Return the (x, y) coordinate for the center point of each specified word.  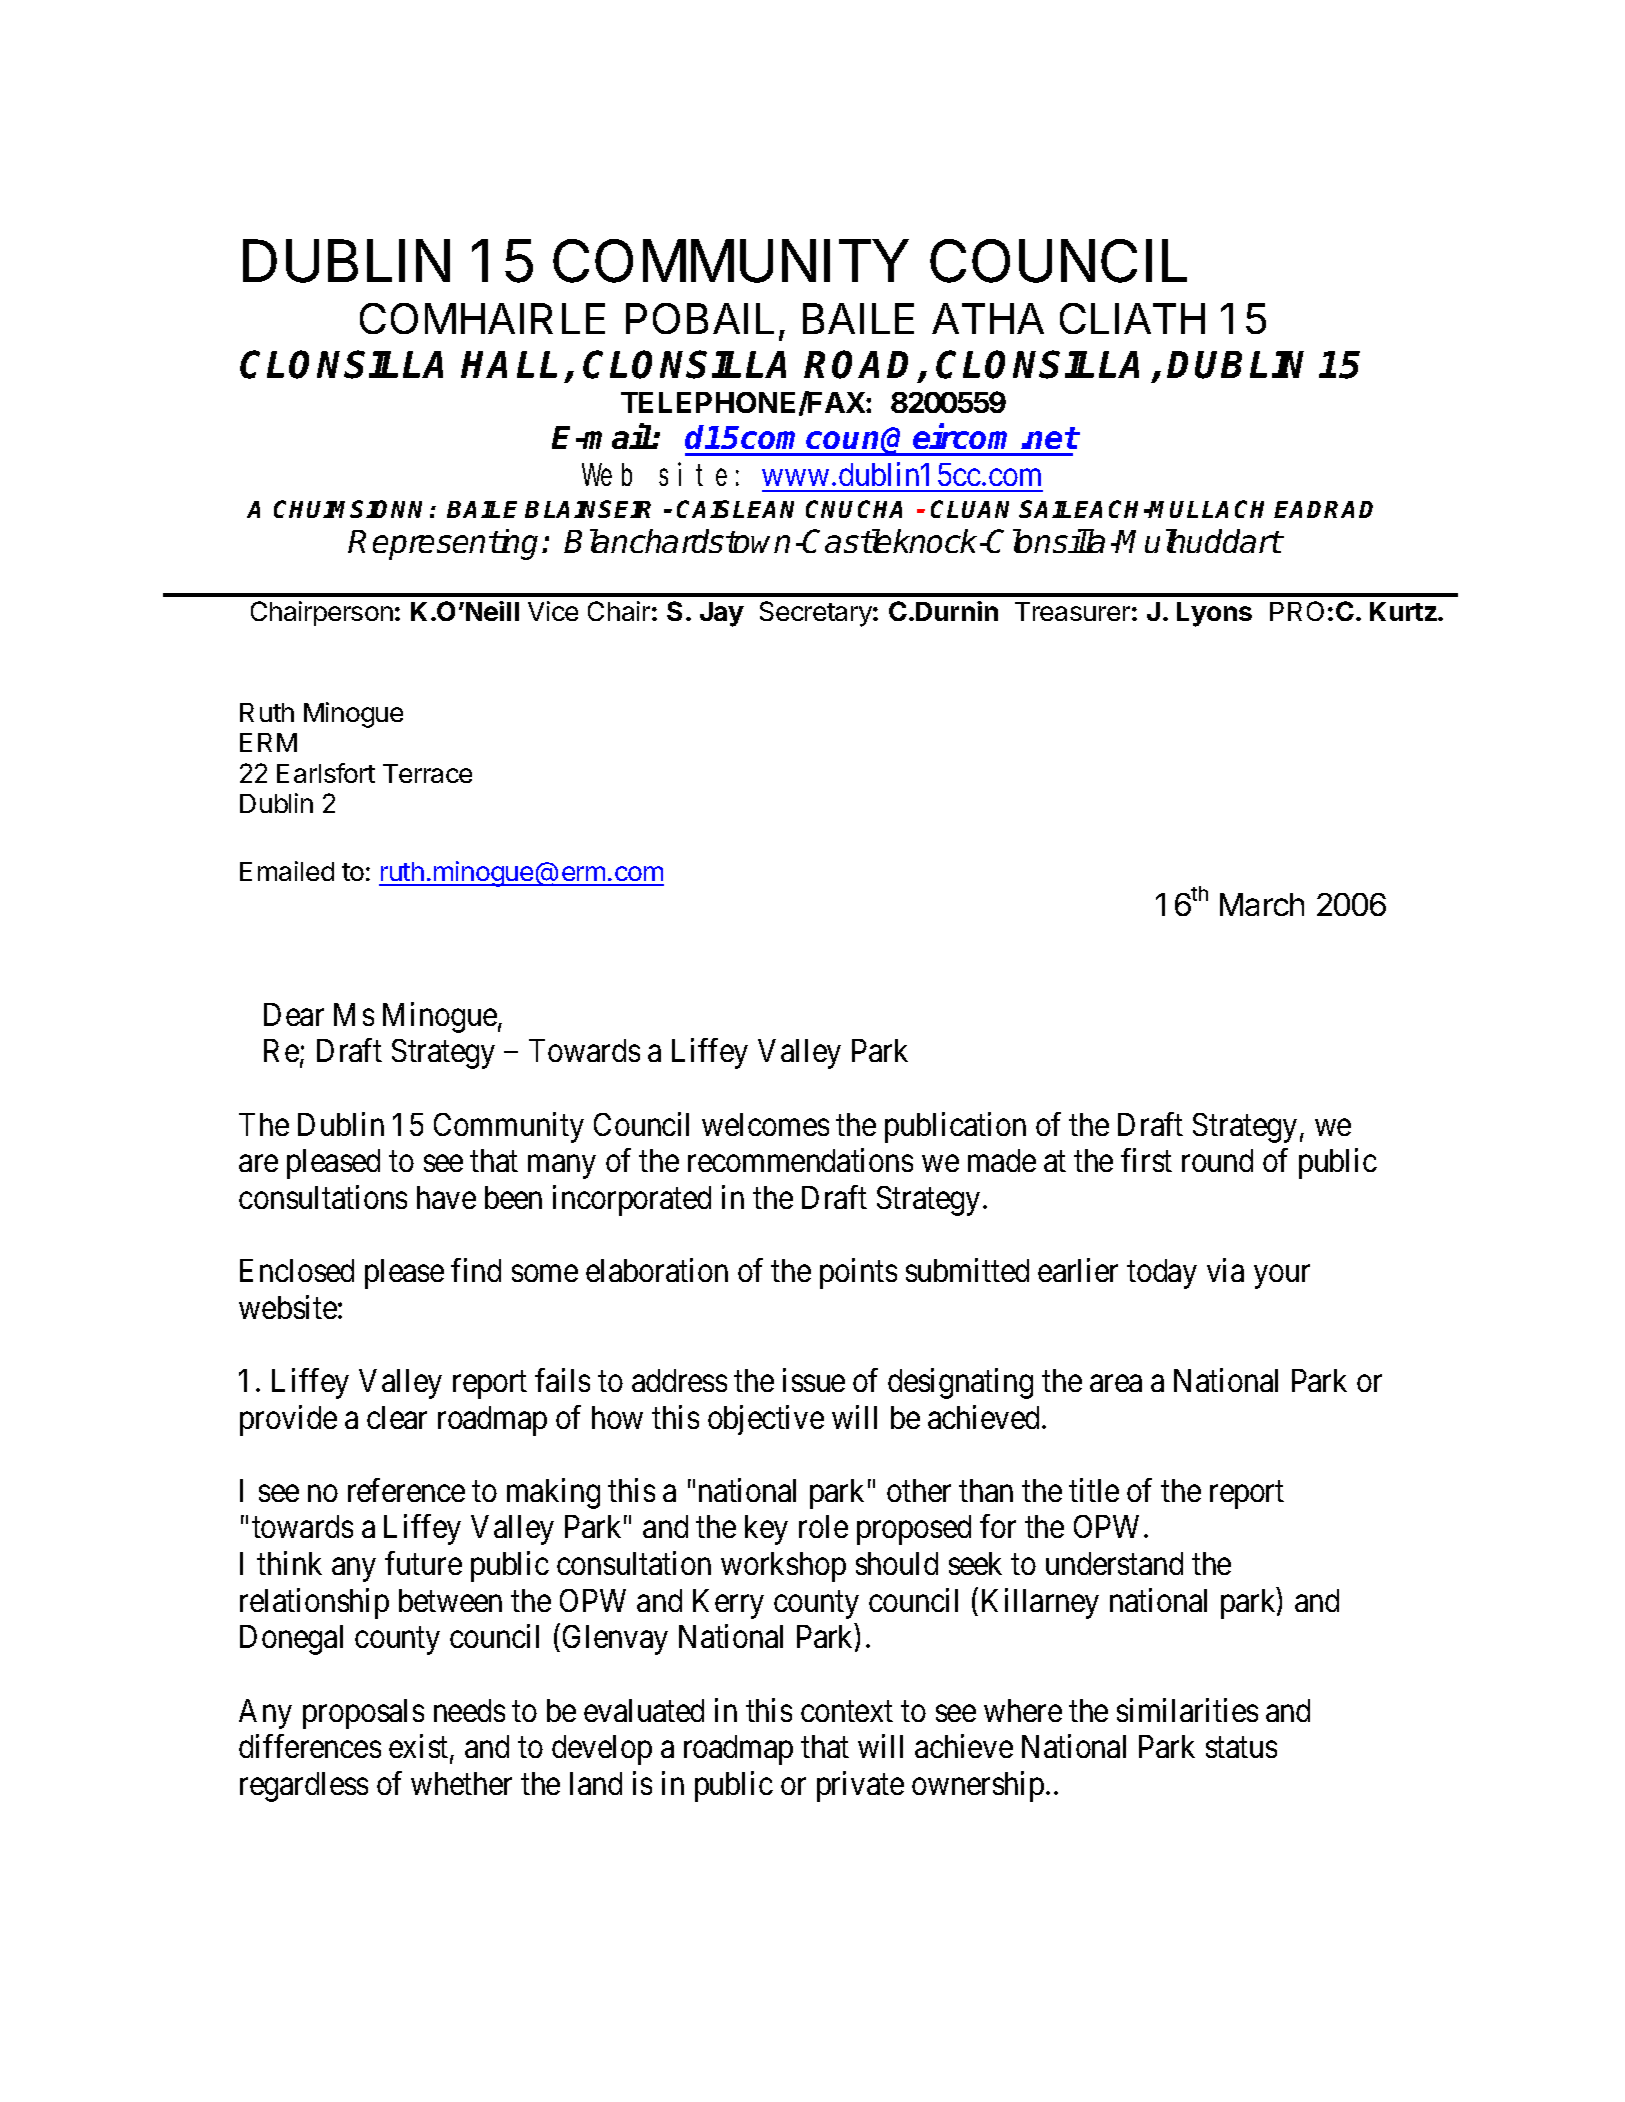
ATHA (988, 318)
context (847, 1711)
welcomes (765, 1124)
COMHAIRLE (482, 318)
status (1241, 1748)
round (1217, 1160)
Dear (294, 1014)
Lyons (1214, 614)
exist (420, 1747)
